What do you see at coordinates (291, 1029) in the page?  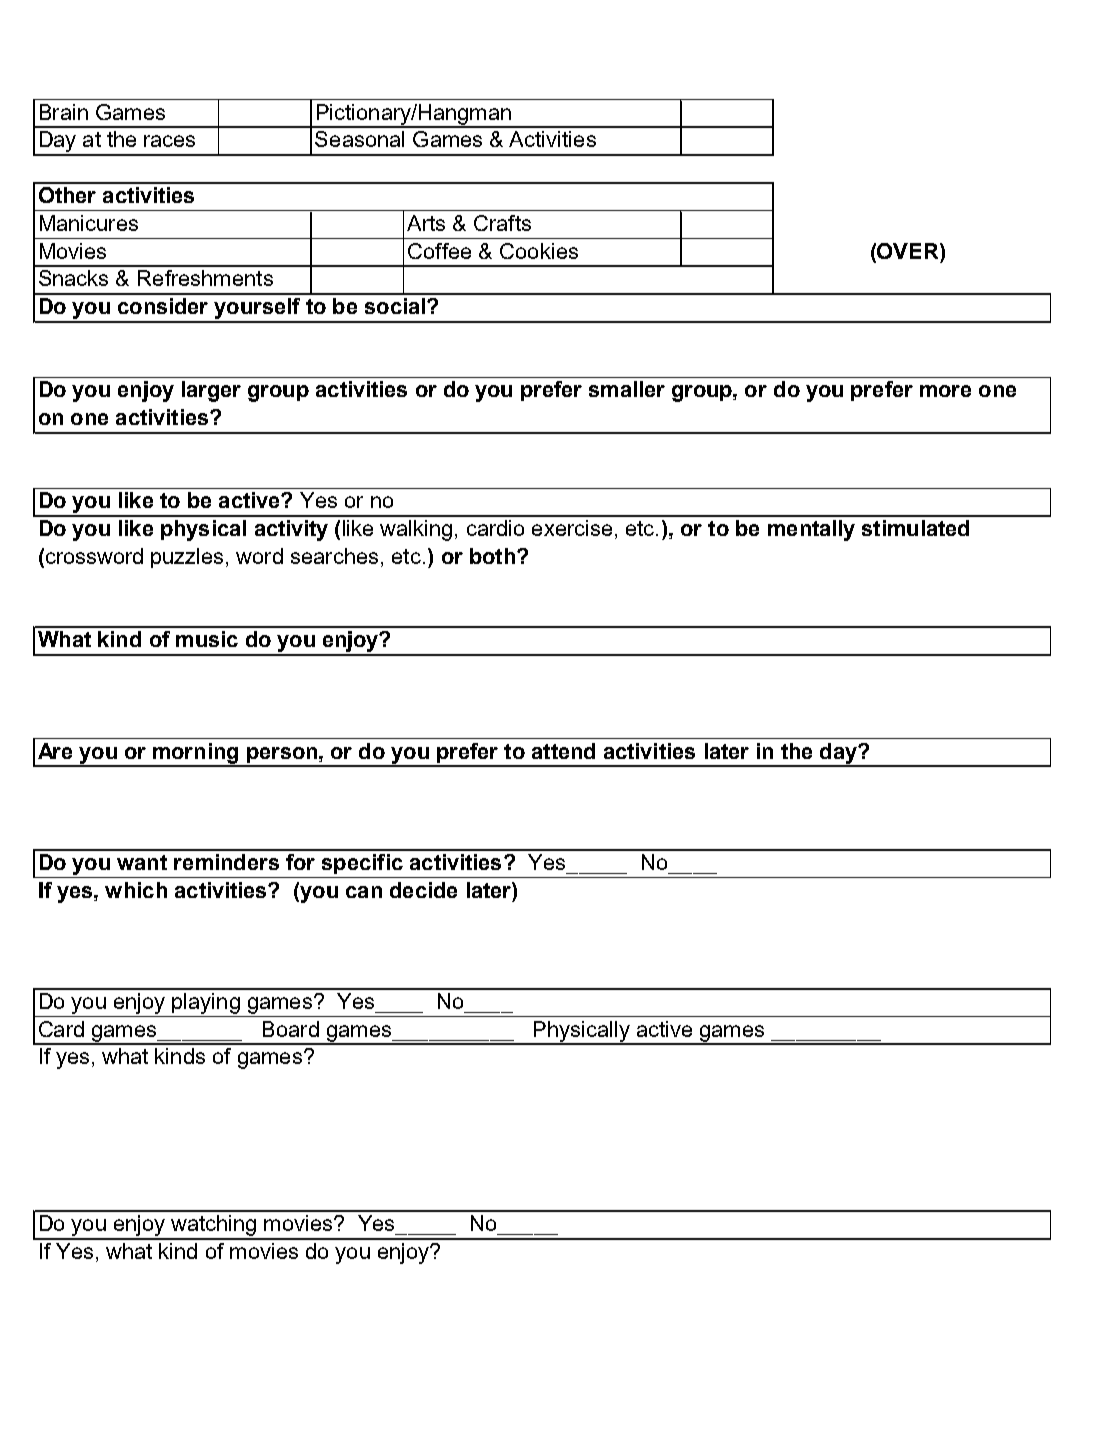 I see `Board` at bounding box center [291, 1029].
